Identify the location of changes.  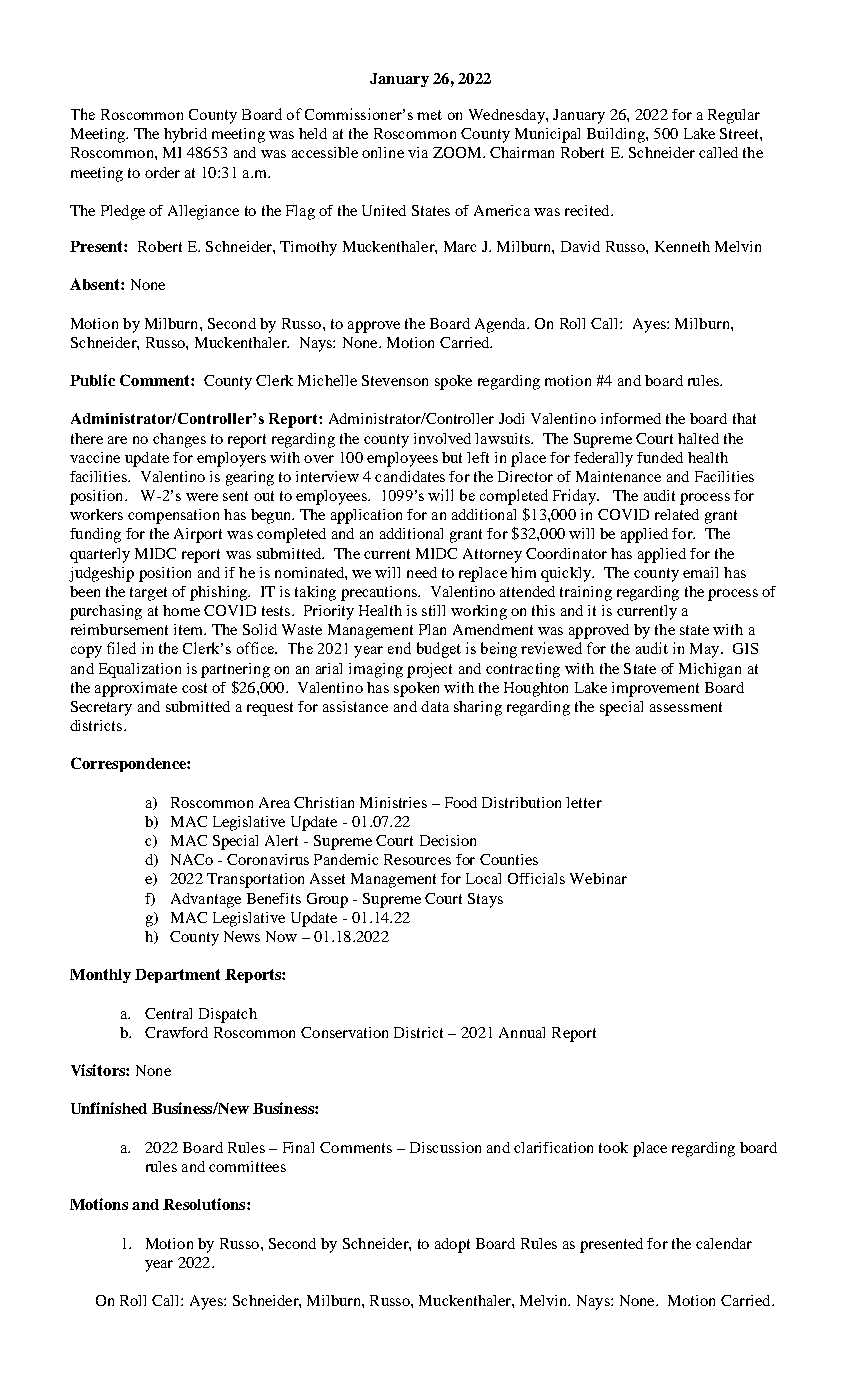
(179, 440).
